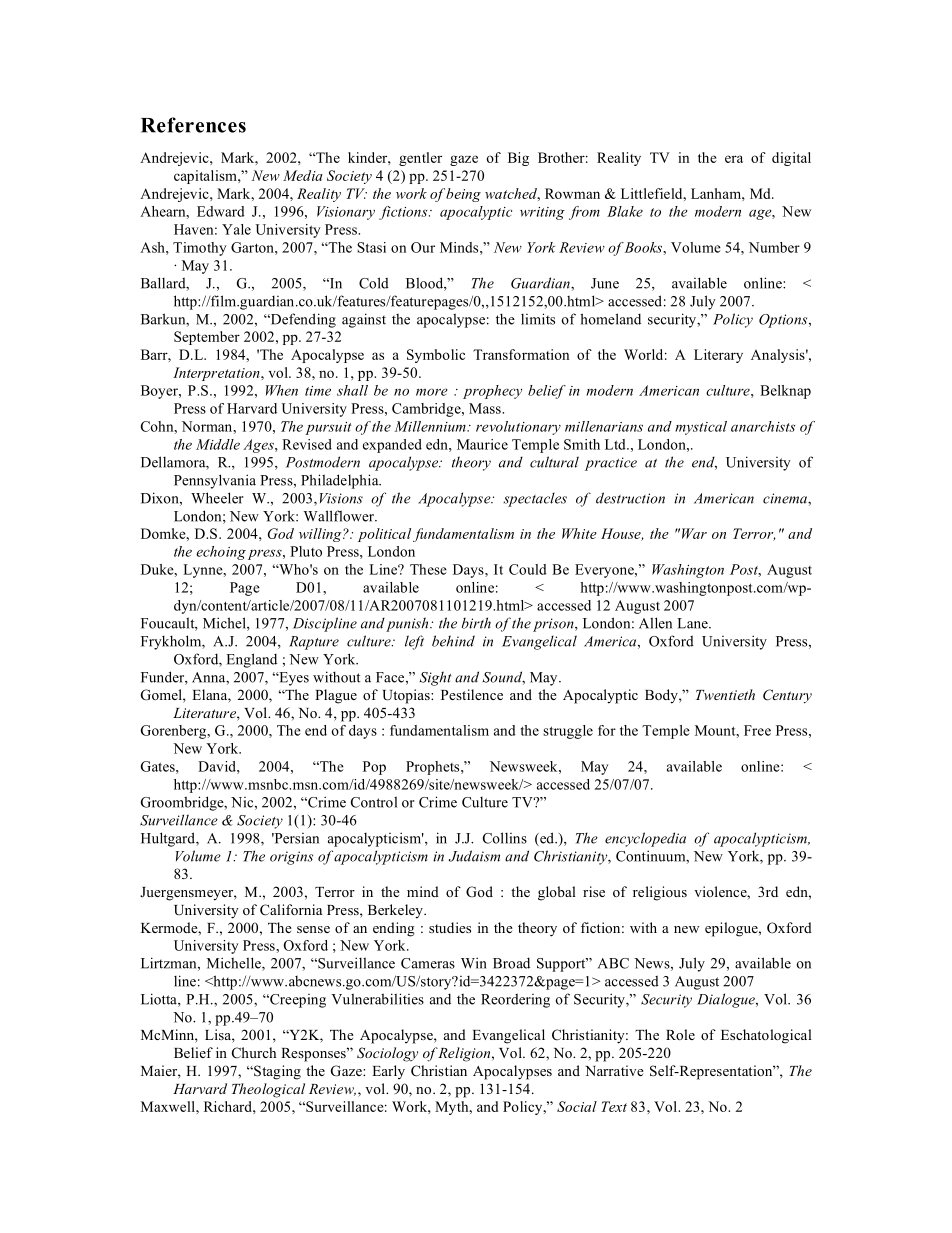 The width and height of the image is (952, 1233). I want to click on England, so click(251, 660).
